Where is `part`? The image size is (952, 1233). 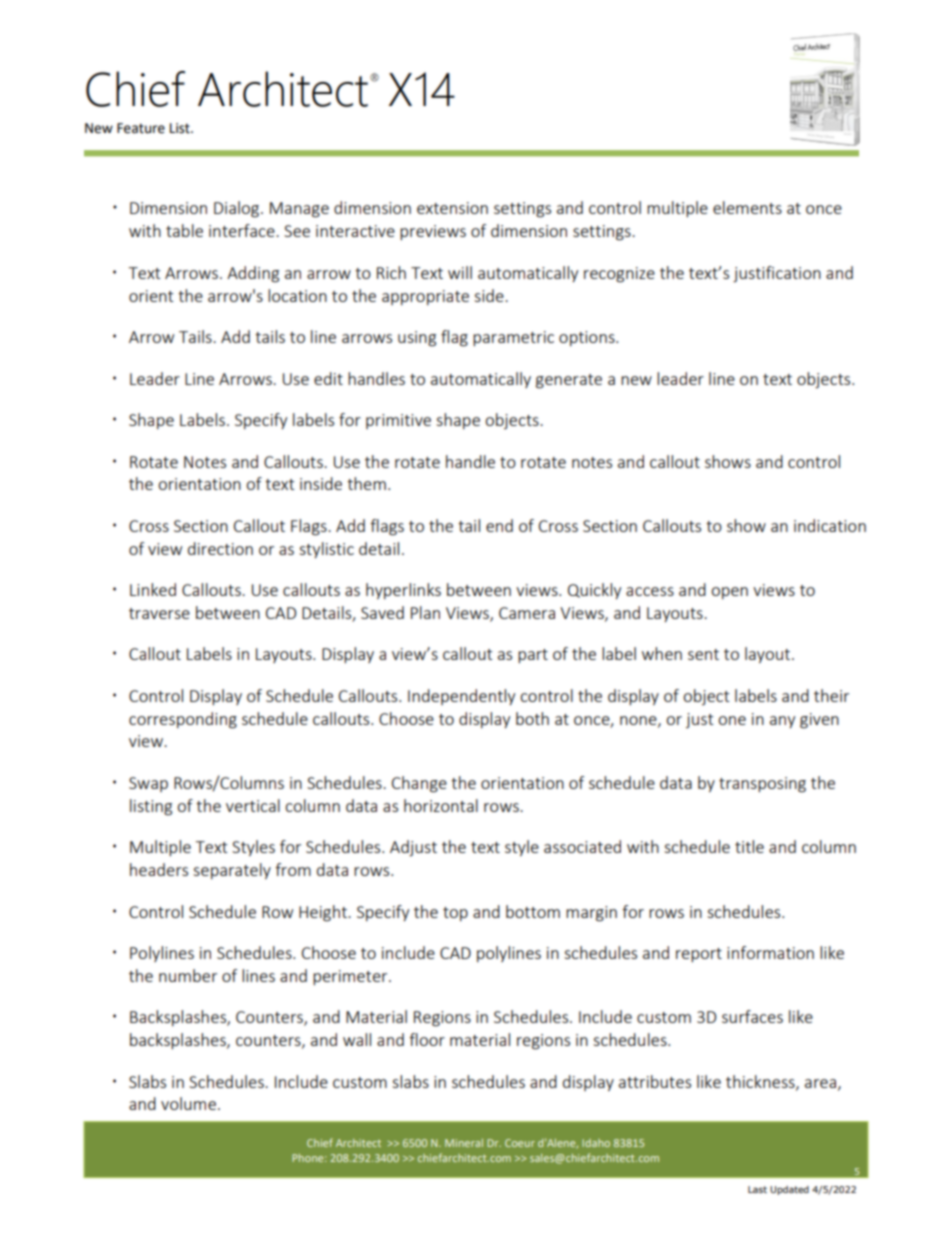 part is located at coordinates (533, 656).
